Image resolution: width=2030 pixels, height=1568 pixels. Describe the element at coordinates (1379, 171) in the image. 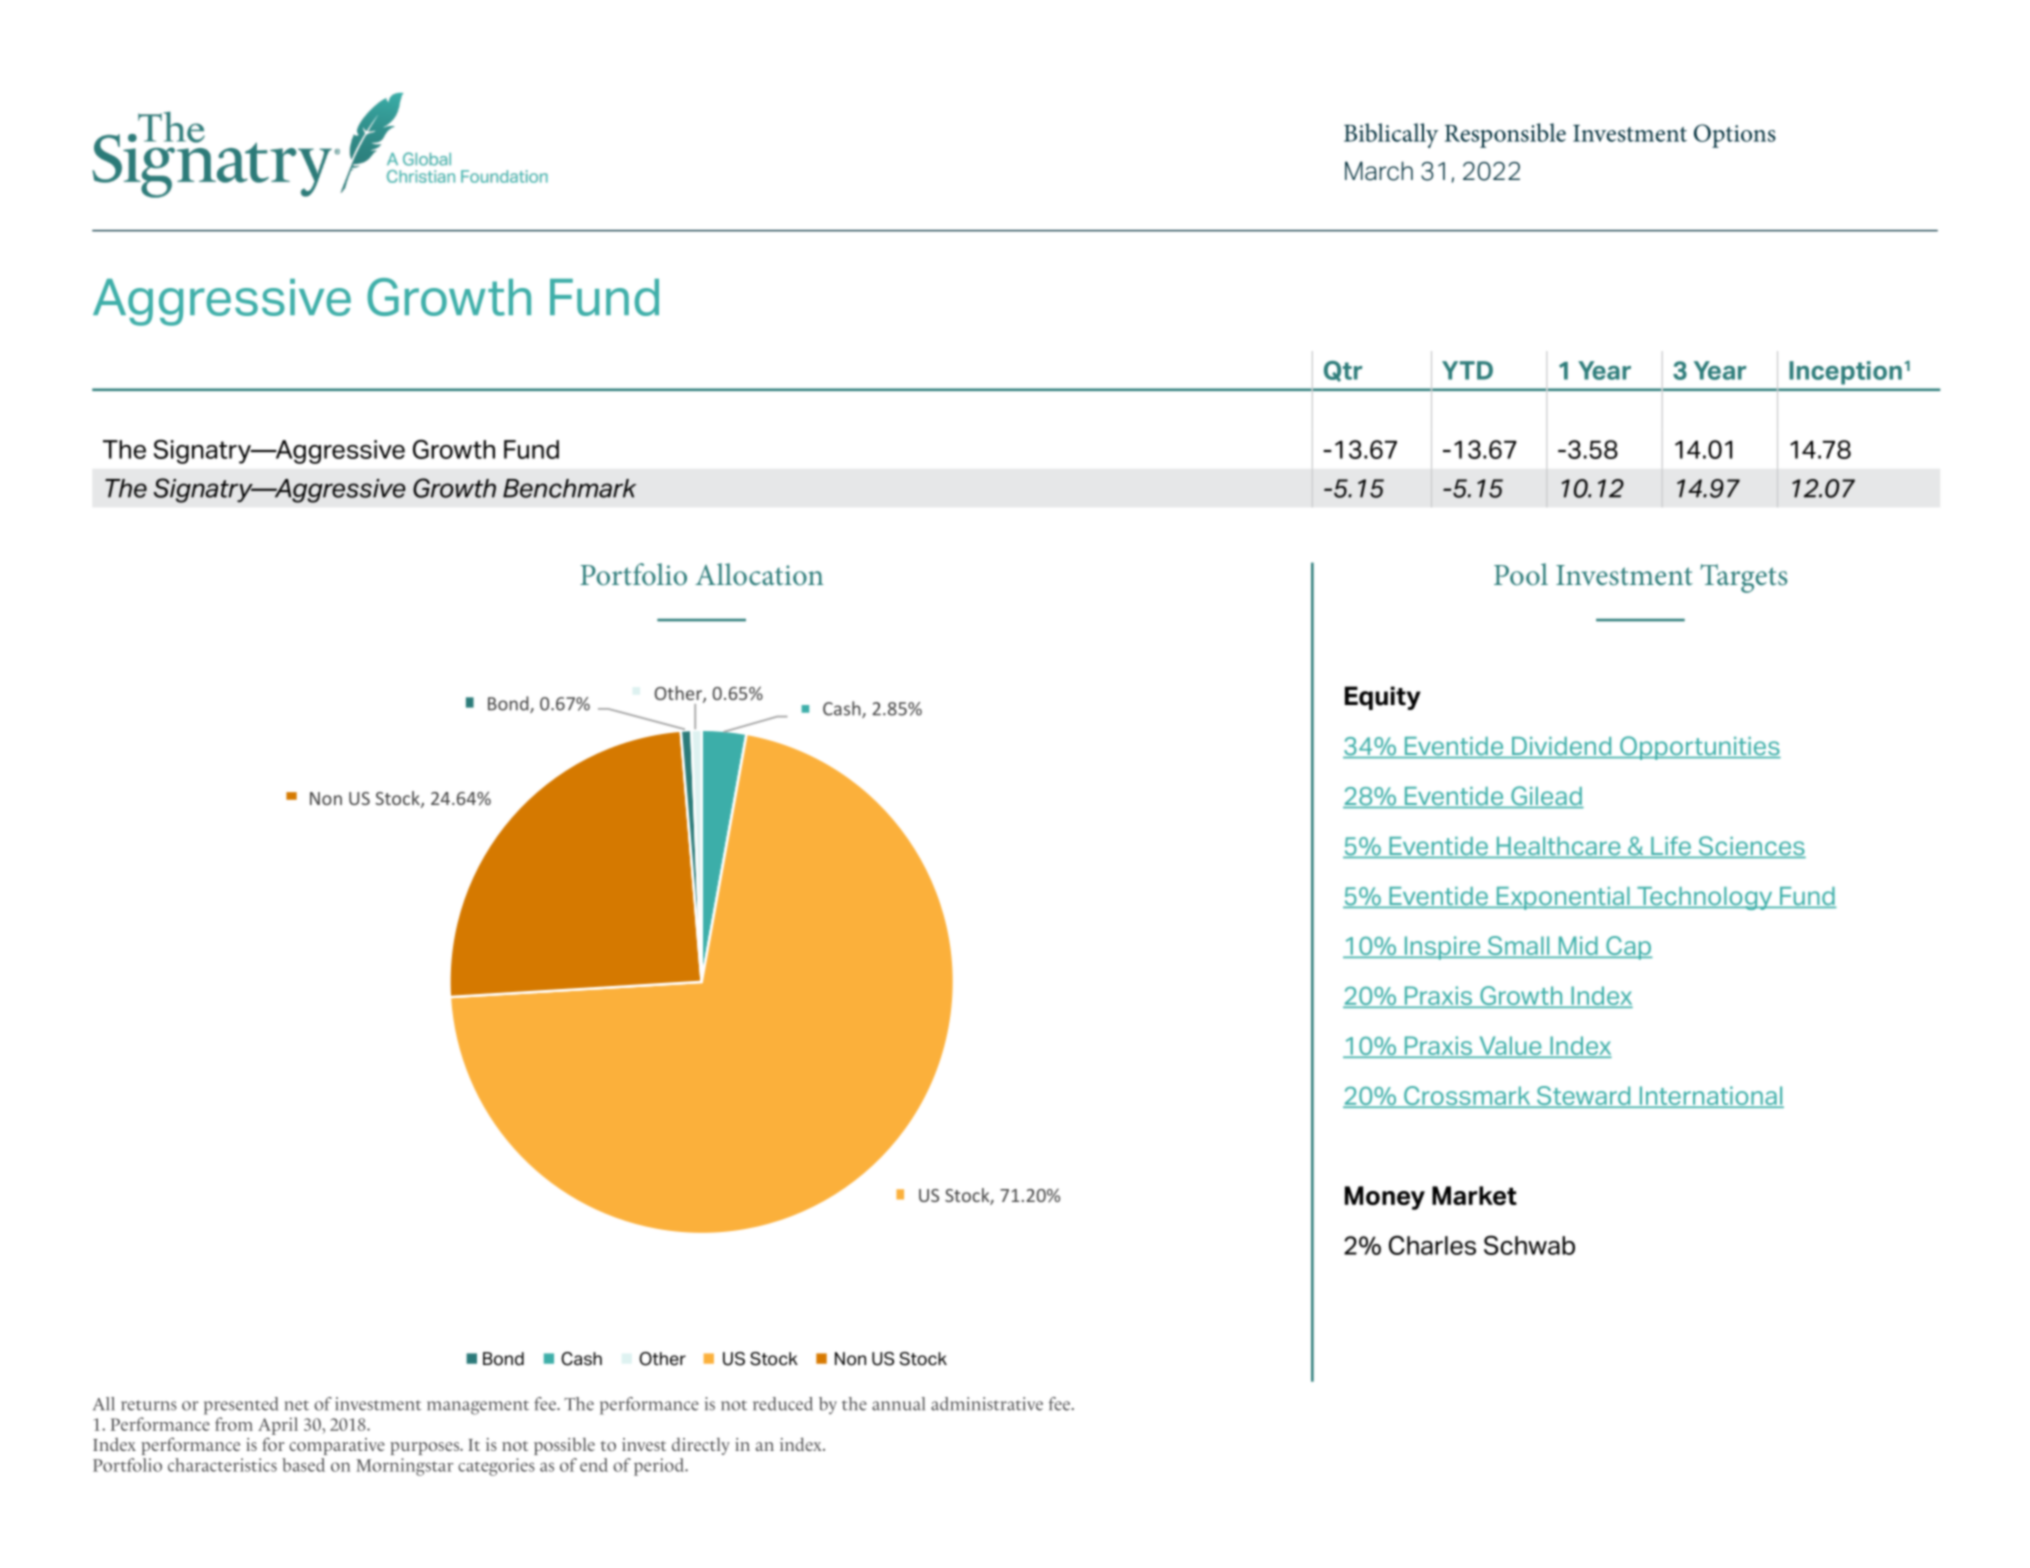

I see `March` at that location.
